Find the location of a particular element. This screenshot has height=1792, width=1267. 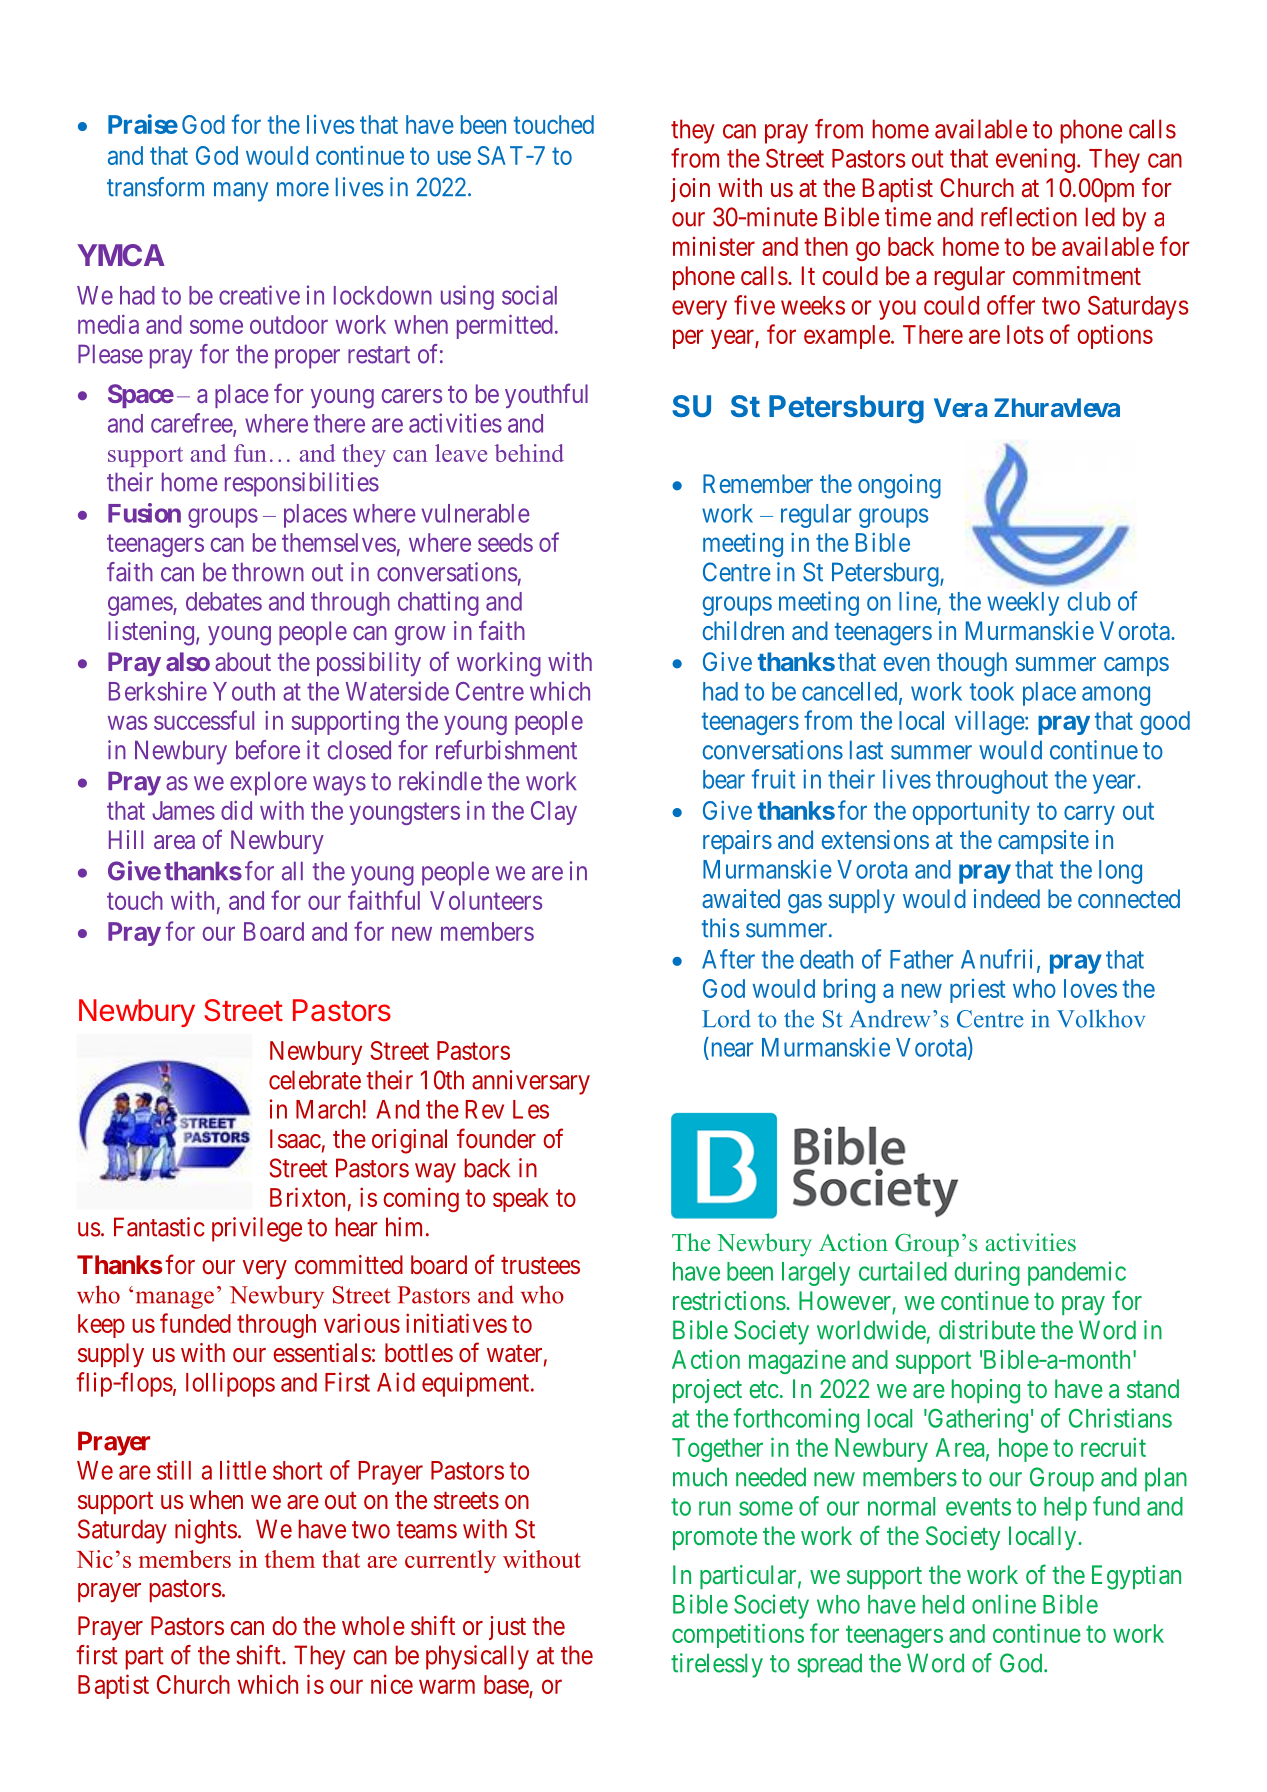

pandemic is located at coordinates (1077, 1273).
